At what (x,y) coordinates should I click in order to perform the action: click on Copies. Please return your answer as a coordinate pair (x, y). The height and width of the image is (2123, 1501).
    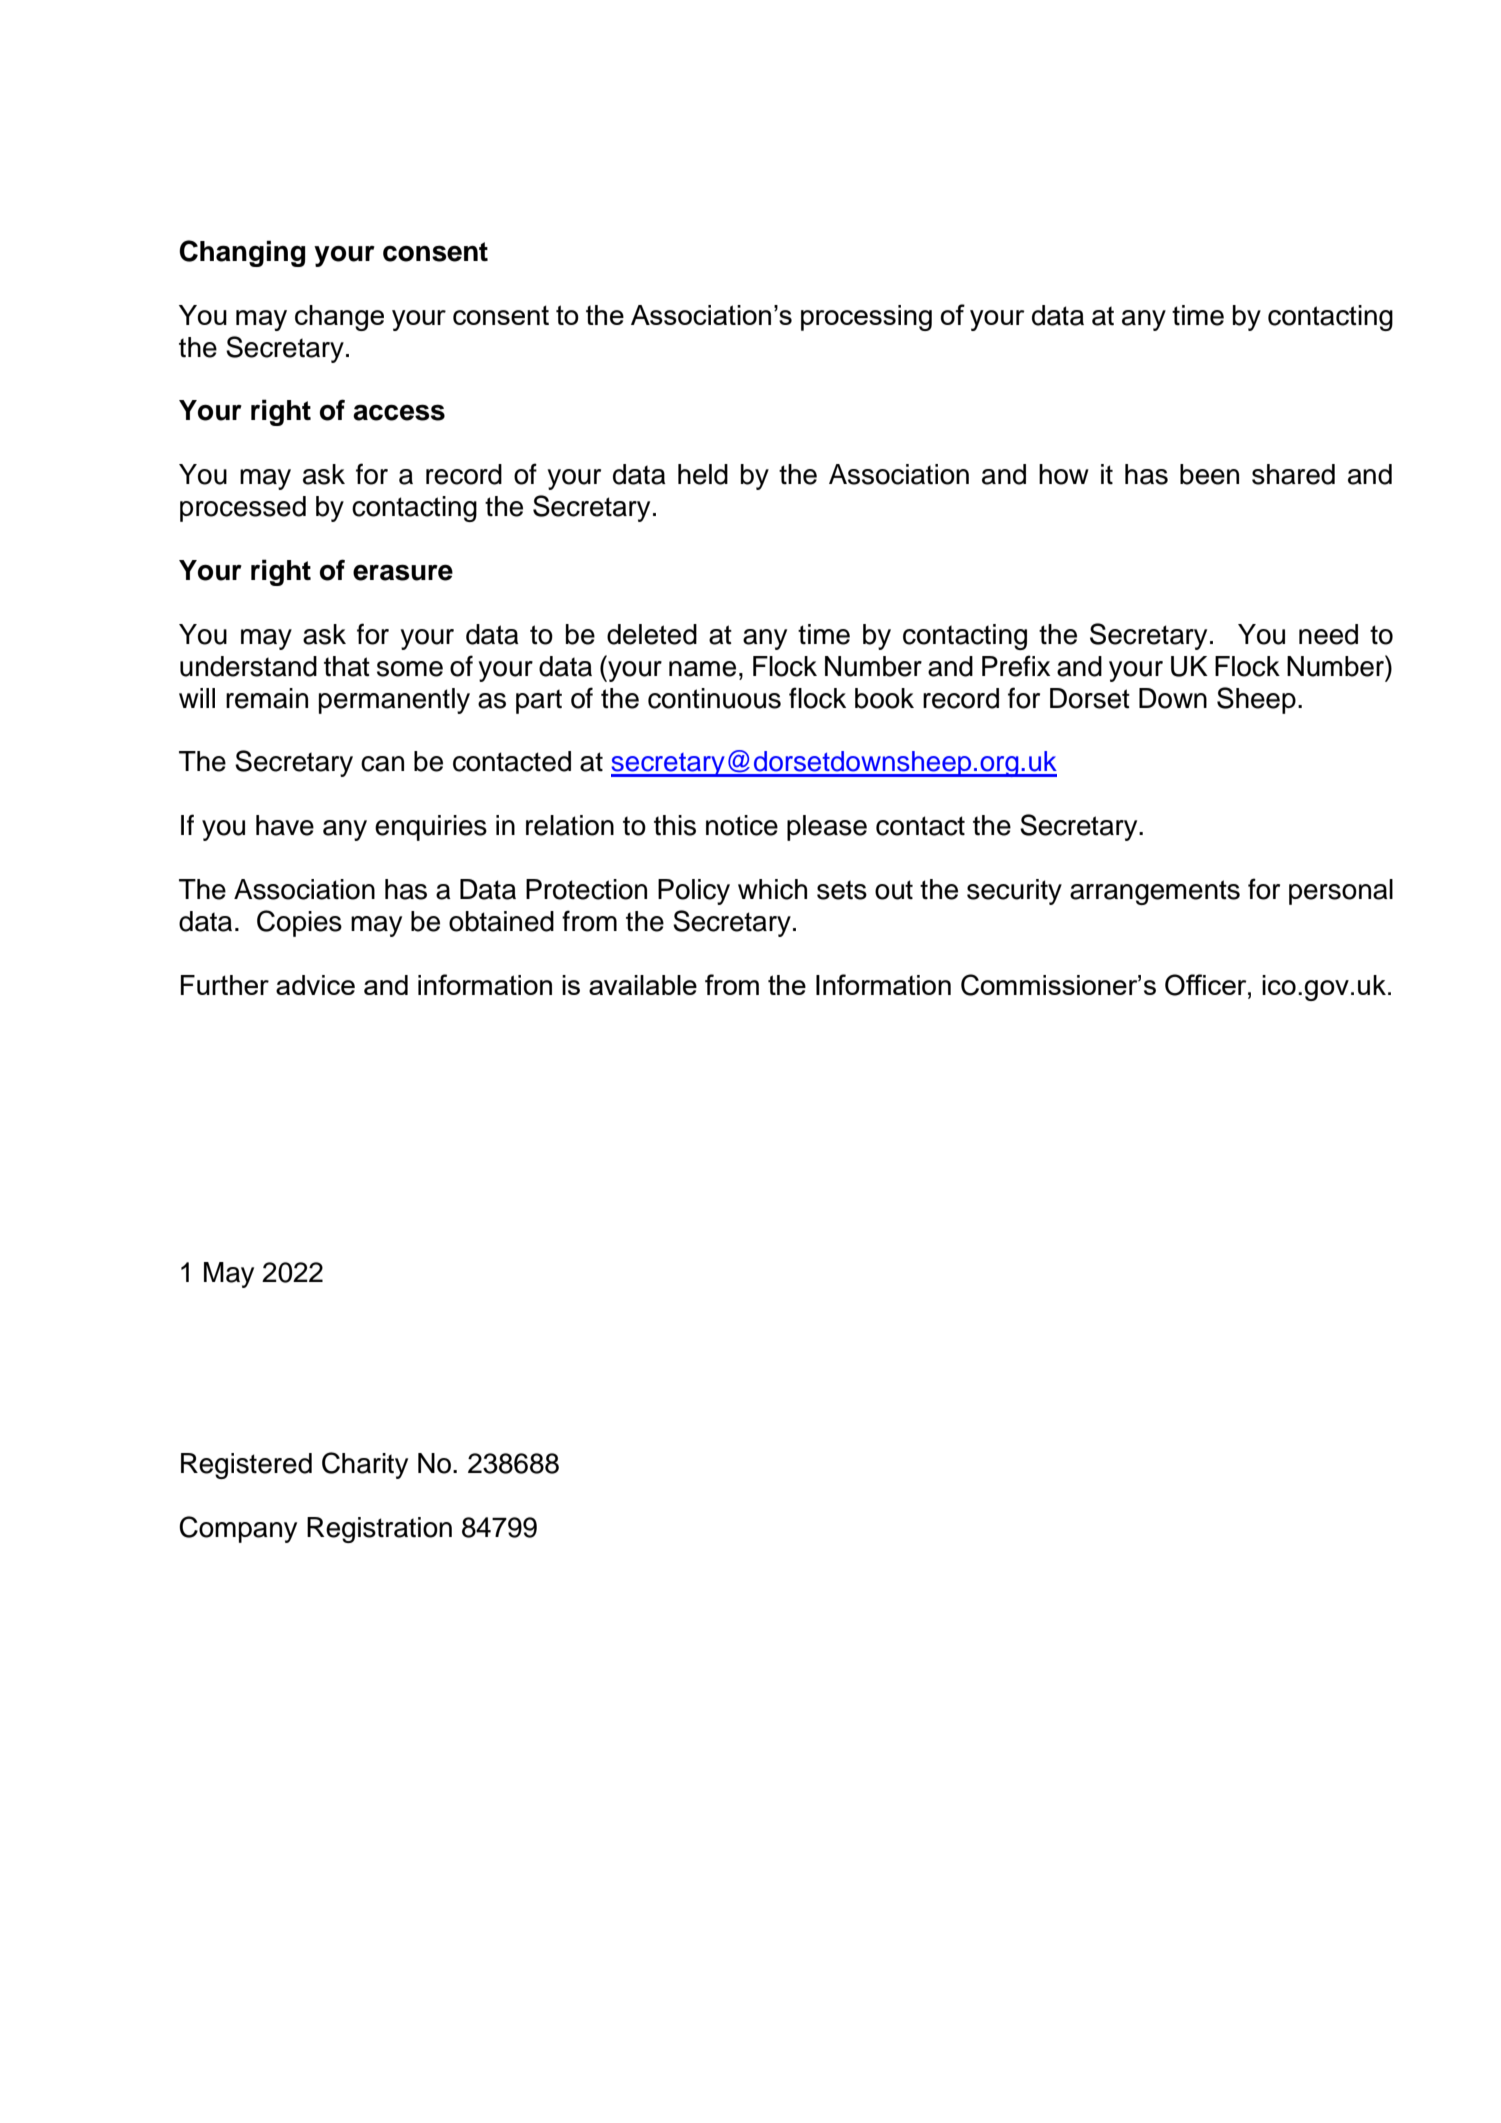
    Looking at the image, I should click on (299, 923).
